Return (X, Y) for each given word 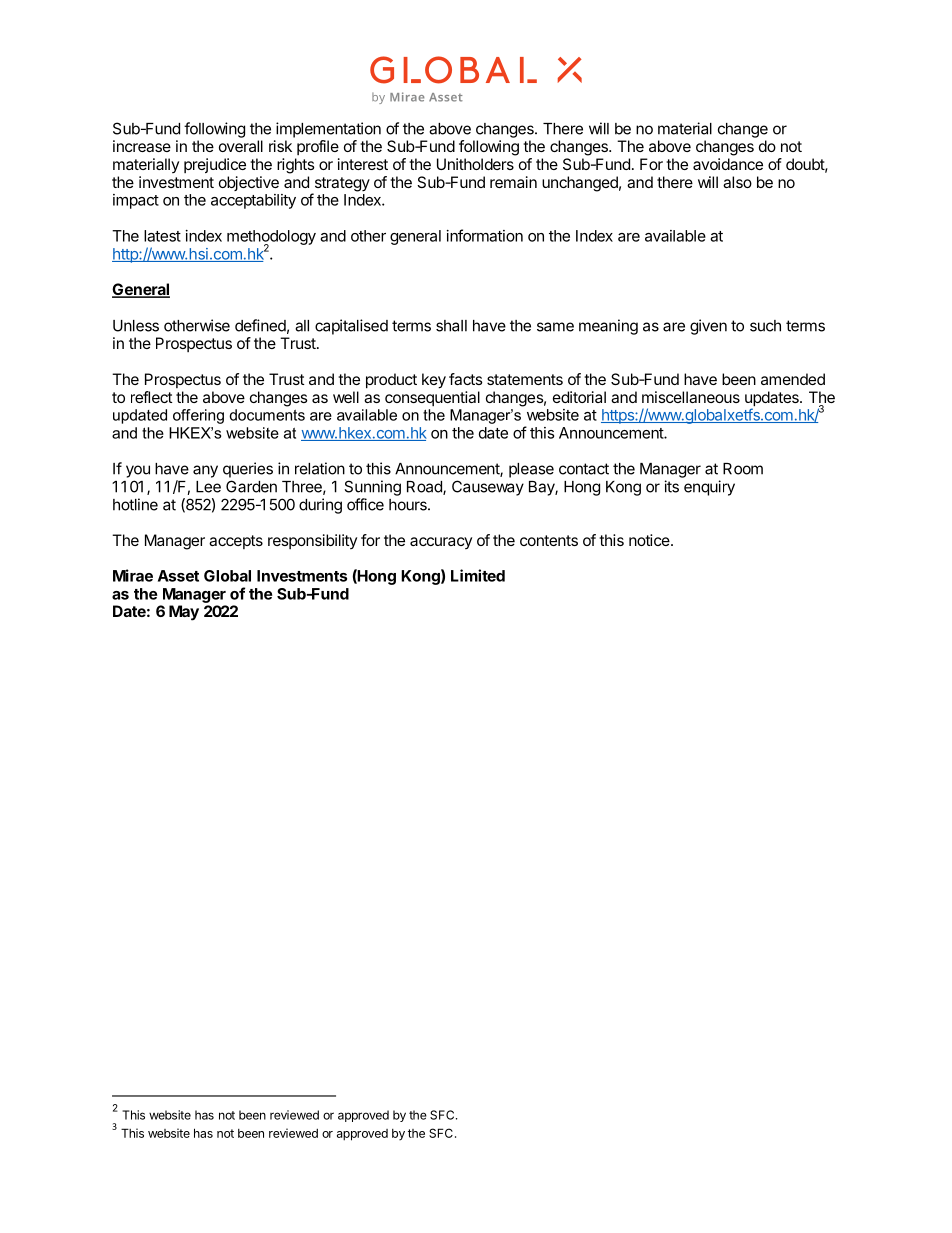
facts (466, 379)
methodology (271, 238)
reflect (152, 397)
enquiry (709, 488)
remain (513, 182)
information (485, 235)
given (708, 327)
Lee (208, 487)
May (184, 613)
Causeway (488, 488)
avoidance (728, 164)
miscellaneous (691, 397)
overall (241, 146)
